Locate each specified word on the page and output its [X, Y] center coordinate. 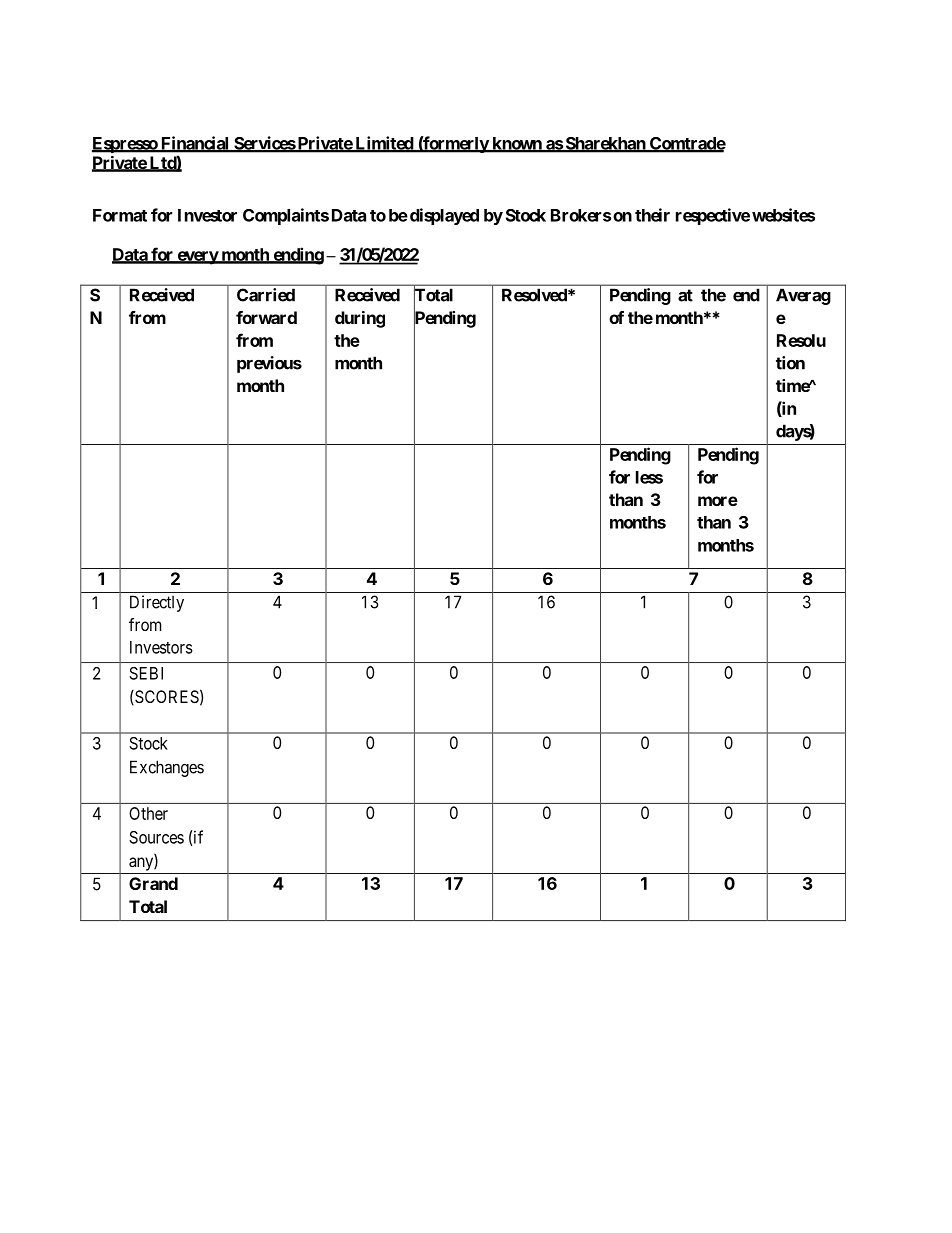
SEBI [146, 673]
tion [790, 363]
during [360, 319]
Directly [157, 603]
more [718, 501]
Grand [153, 883]
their [652, 215]
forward [266, 317]
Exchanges [167, 768]
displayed [443, 216]
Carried [266, 295]
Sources [156, 837]
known [517, 144]
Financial [195, 144]
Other [148, 813]
